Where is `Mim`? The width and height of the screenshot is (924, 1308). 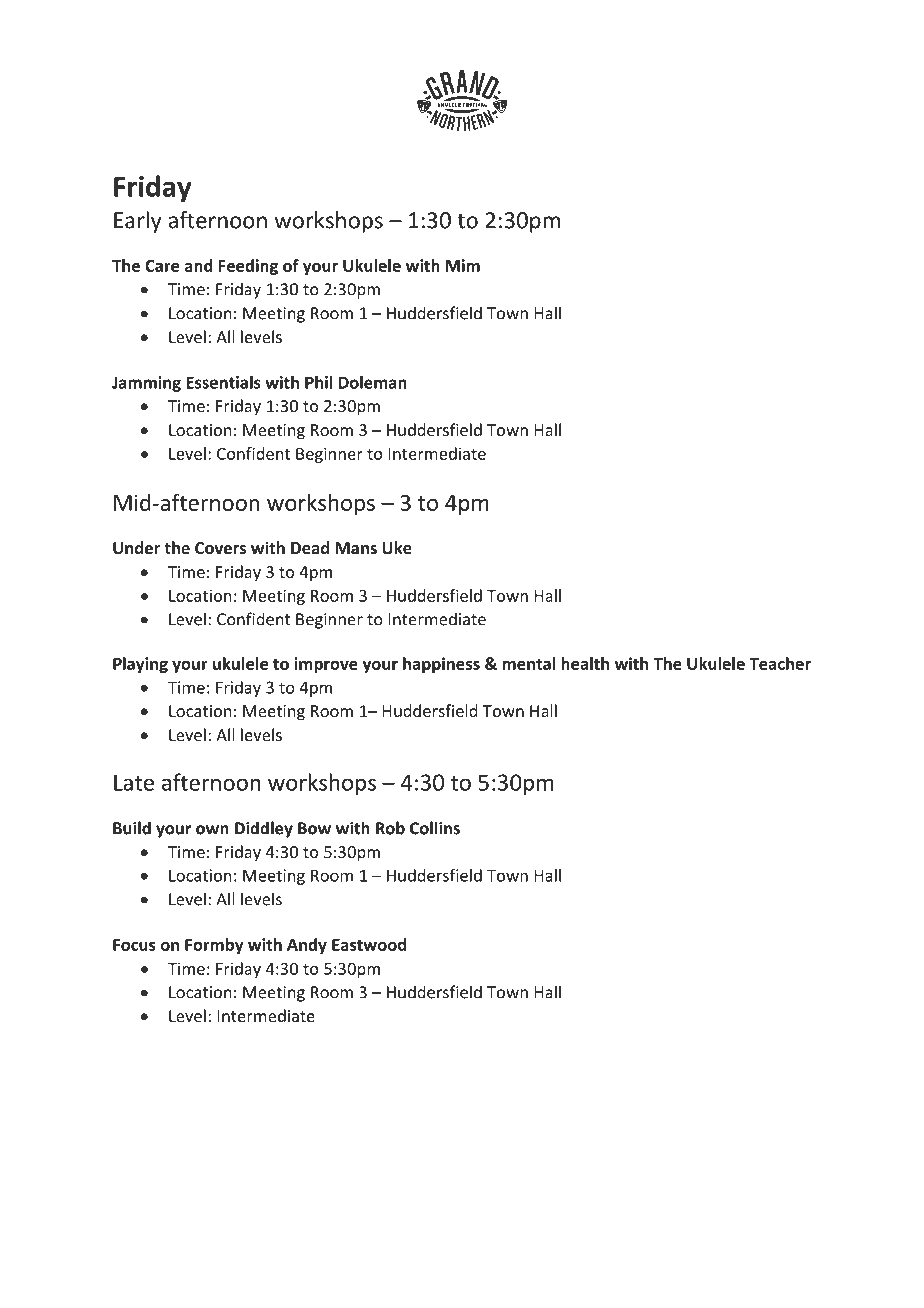
Mim is located at coordinates (463, 265).
